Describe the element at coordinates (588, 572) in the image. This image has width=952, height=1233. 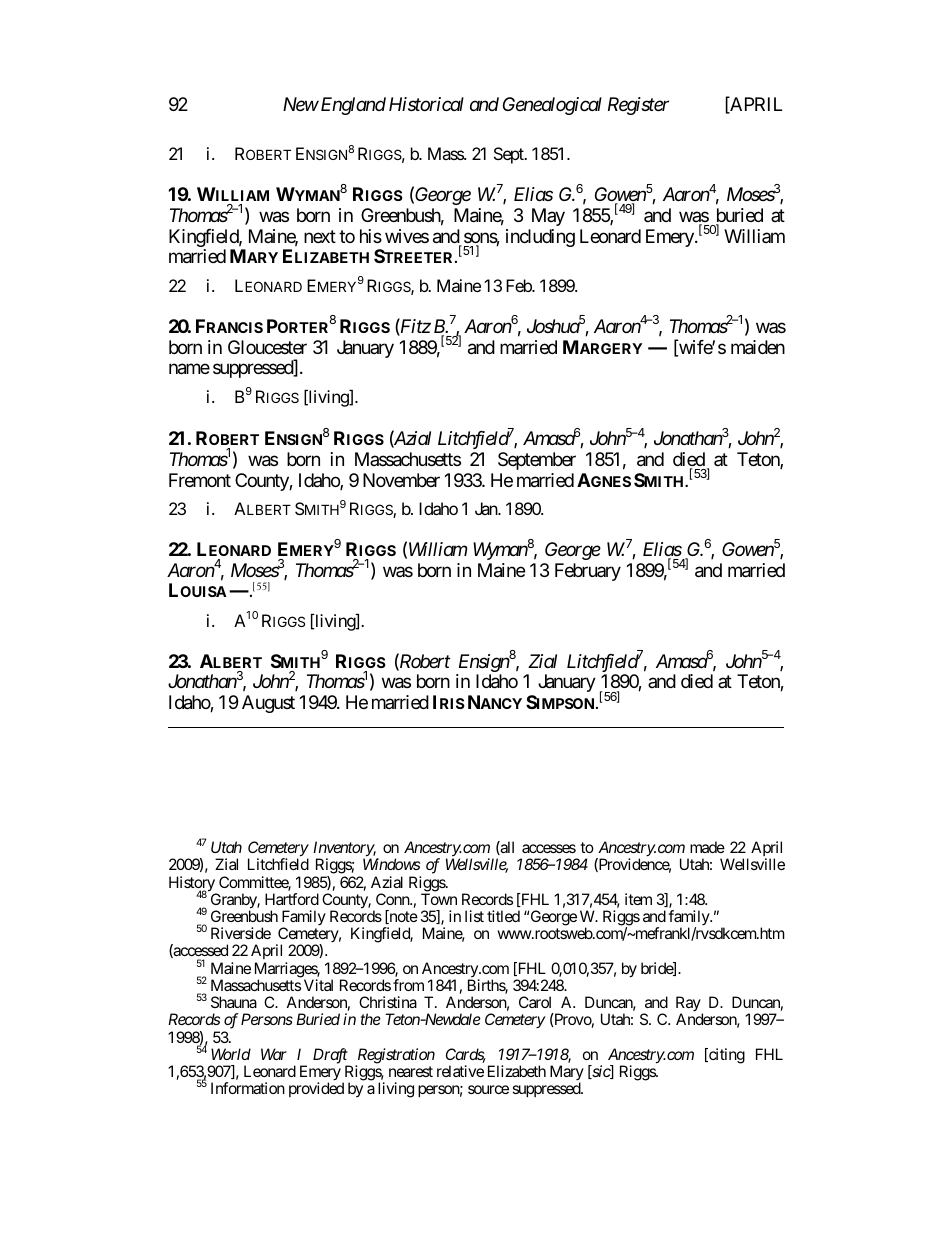
I see `February` at that location.
